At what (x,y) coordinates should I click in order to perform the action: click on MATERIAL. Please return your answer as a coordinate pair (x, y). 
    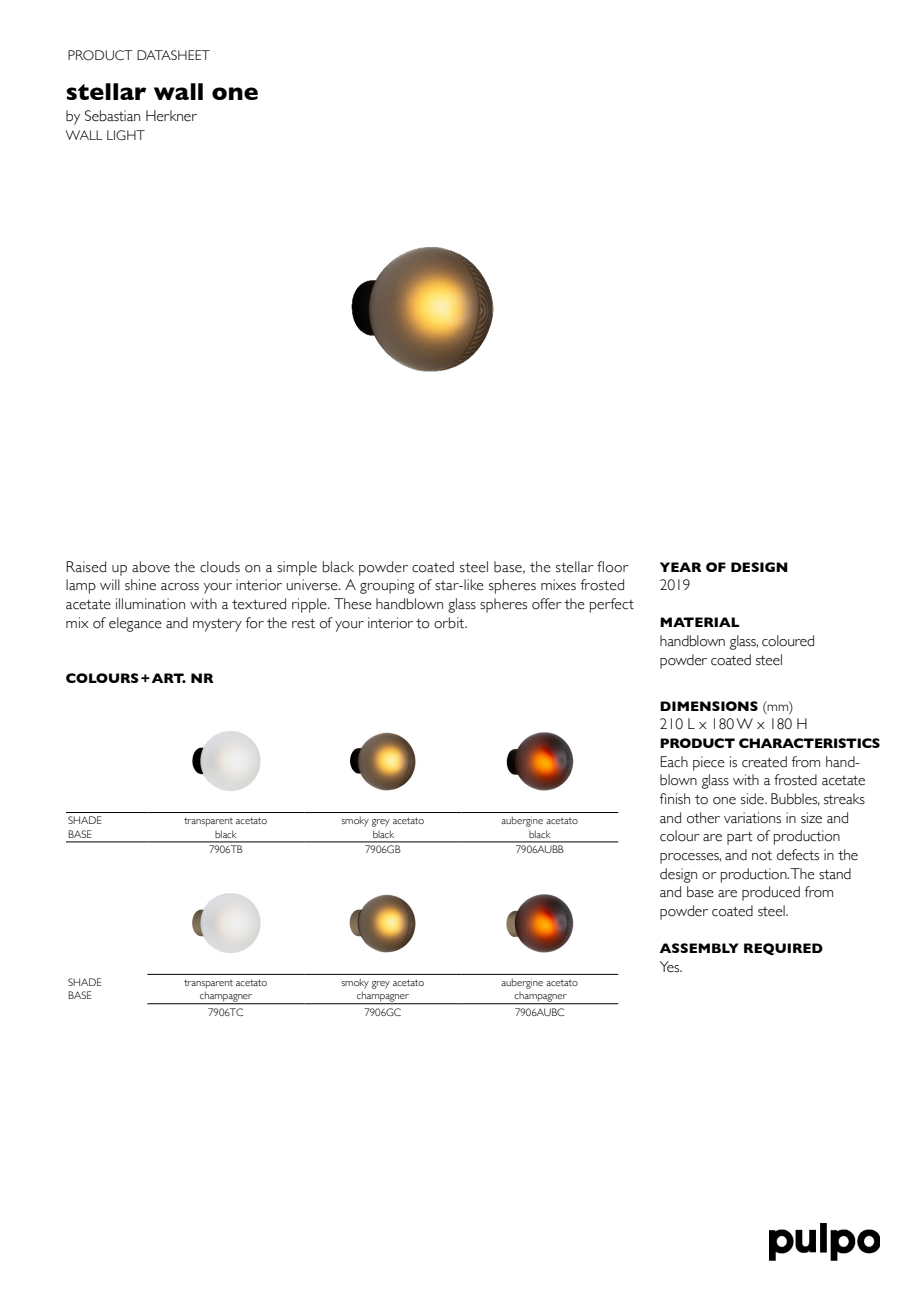
    Looking at the image, I should click on (699, 622).
